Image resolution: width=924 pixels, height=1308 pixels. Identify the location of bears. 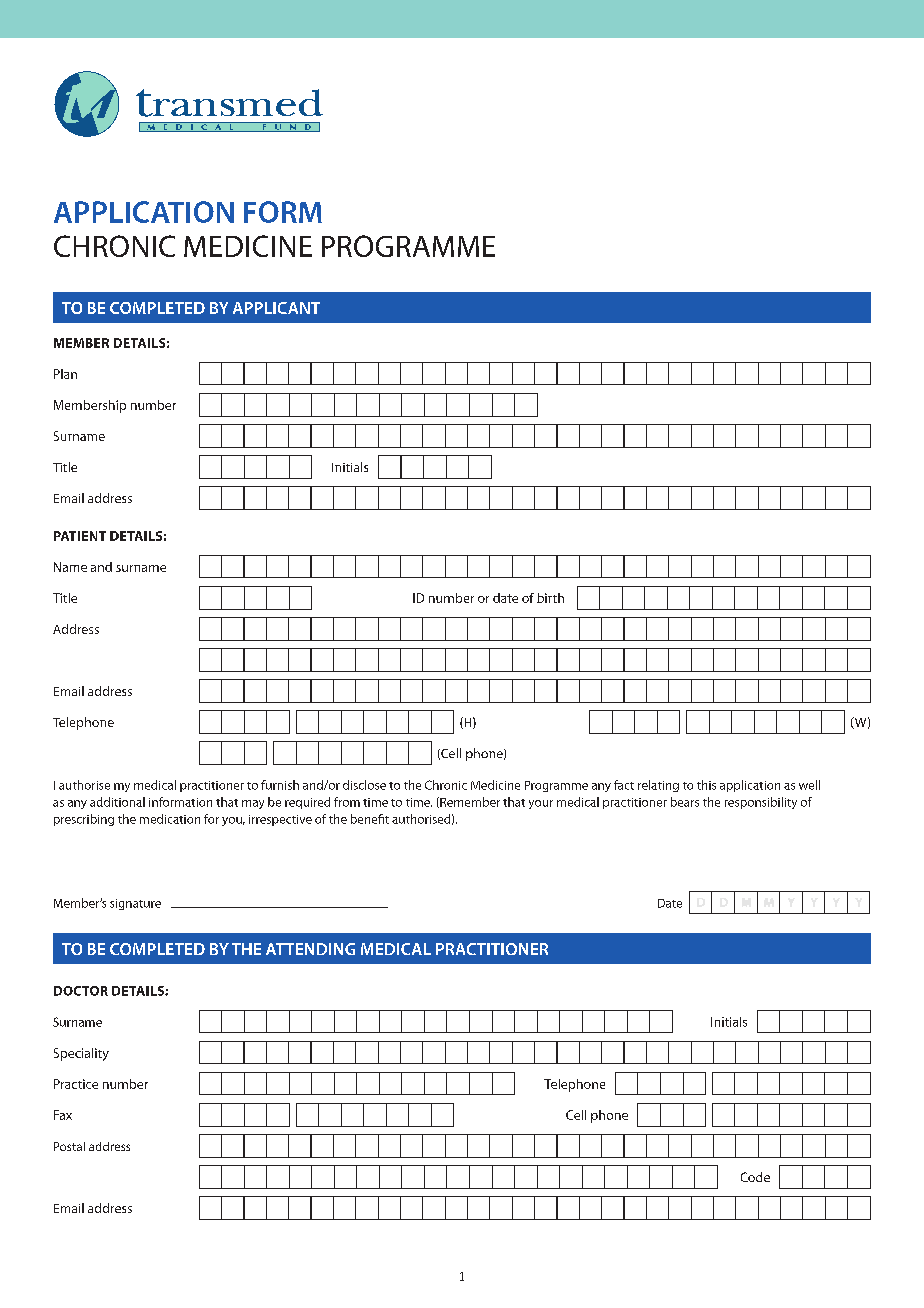
(685, 802).
